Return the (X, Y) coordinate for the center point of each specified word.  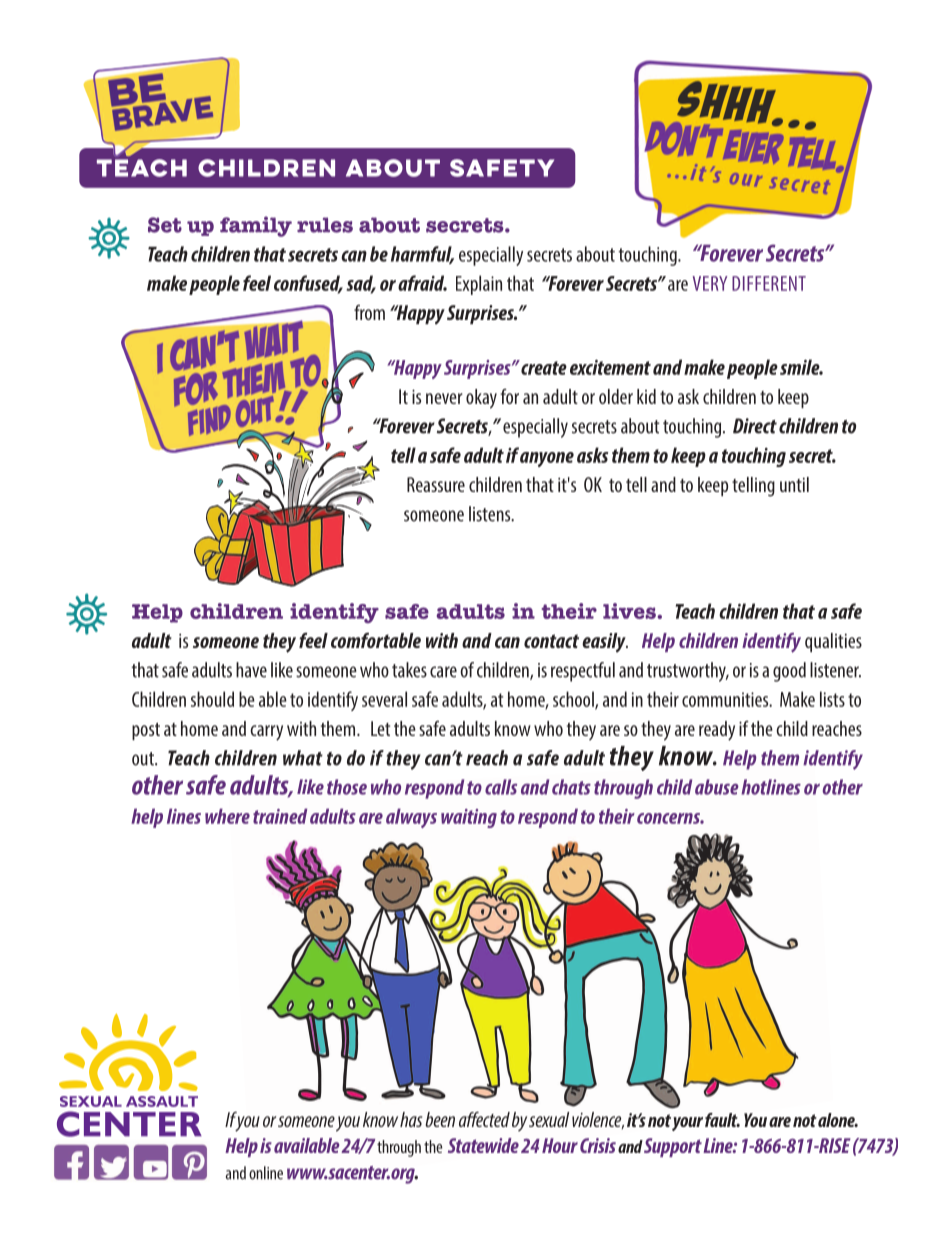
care (443, 672)
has (411, 1119)
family (256, 226)
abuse (717, 787)
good (789, 672)
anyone (547, 459)
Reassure (436, 484)
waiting (469, 818)
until (794, 484)
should (212, 699)
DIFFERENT (769, 283)
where (227, 816)
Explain (479, 285)
